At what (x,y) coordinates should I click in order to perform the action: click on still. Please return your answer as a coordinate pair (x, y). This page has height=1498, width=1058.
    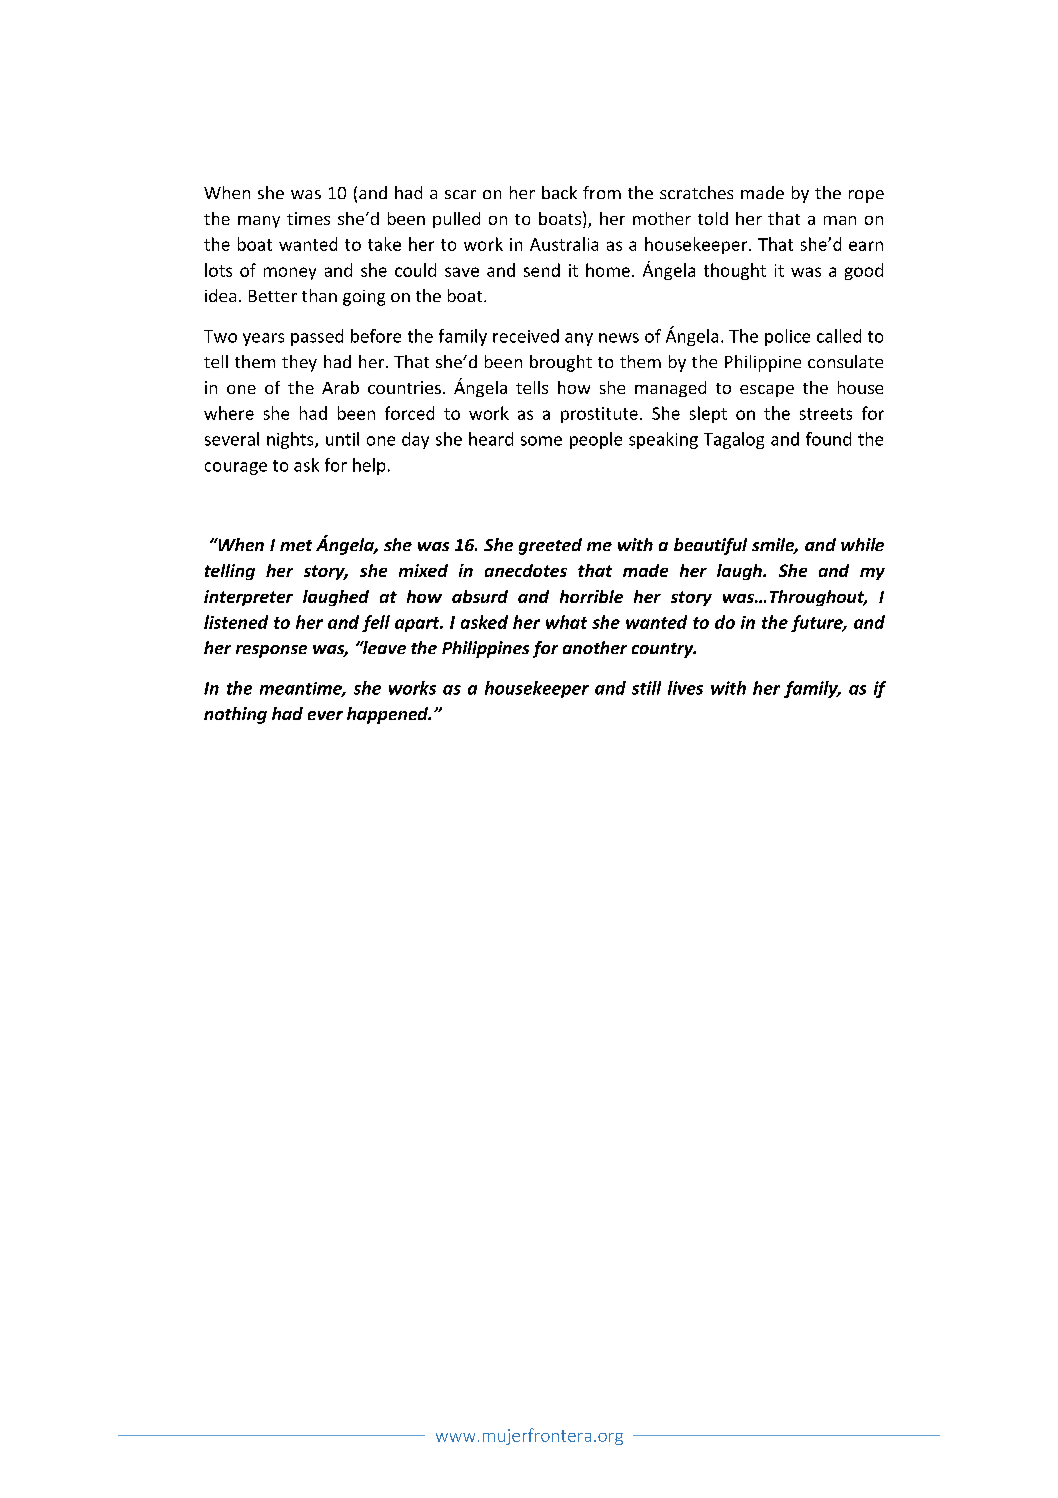
    Looking at the image, I should click on (646, 688).
